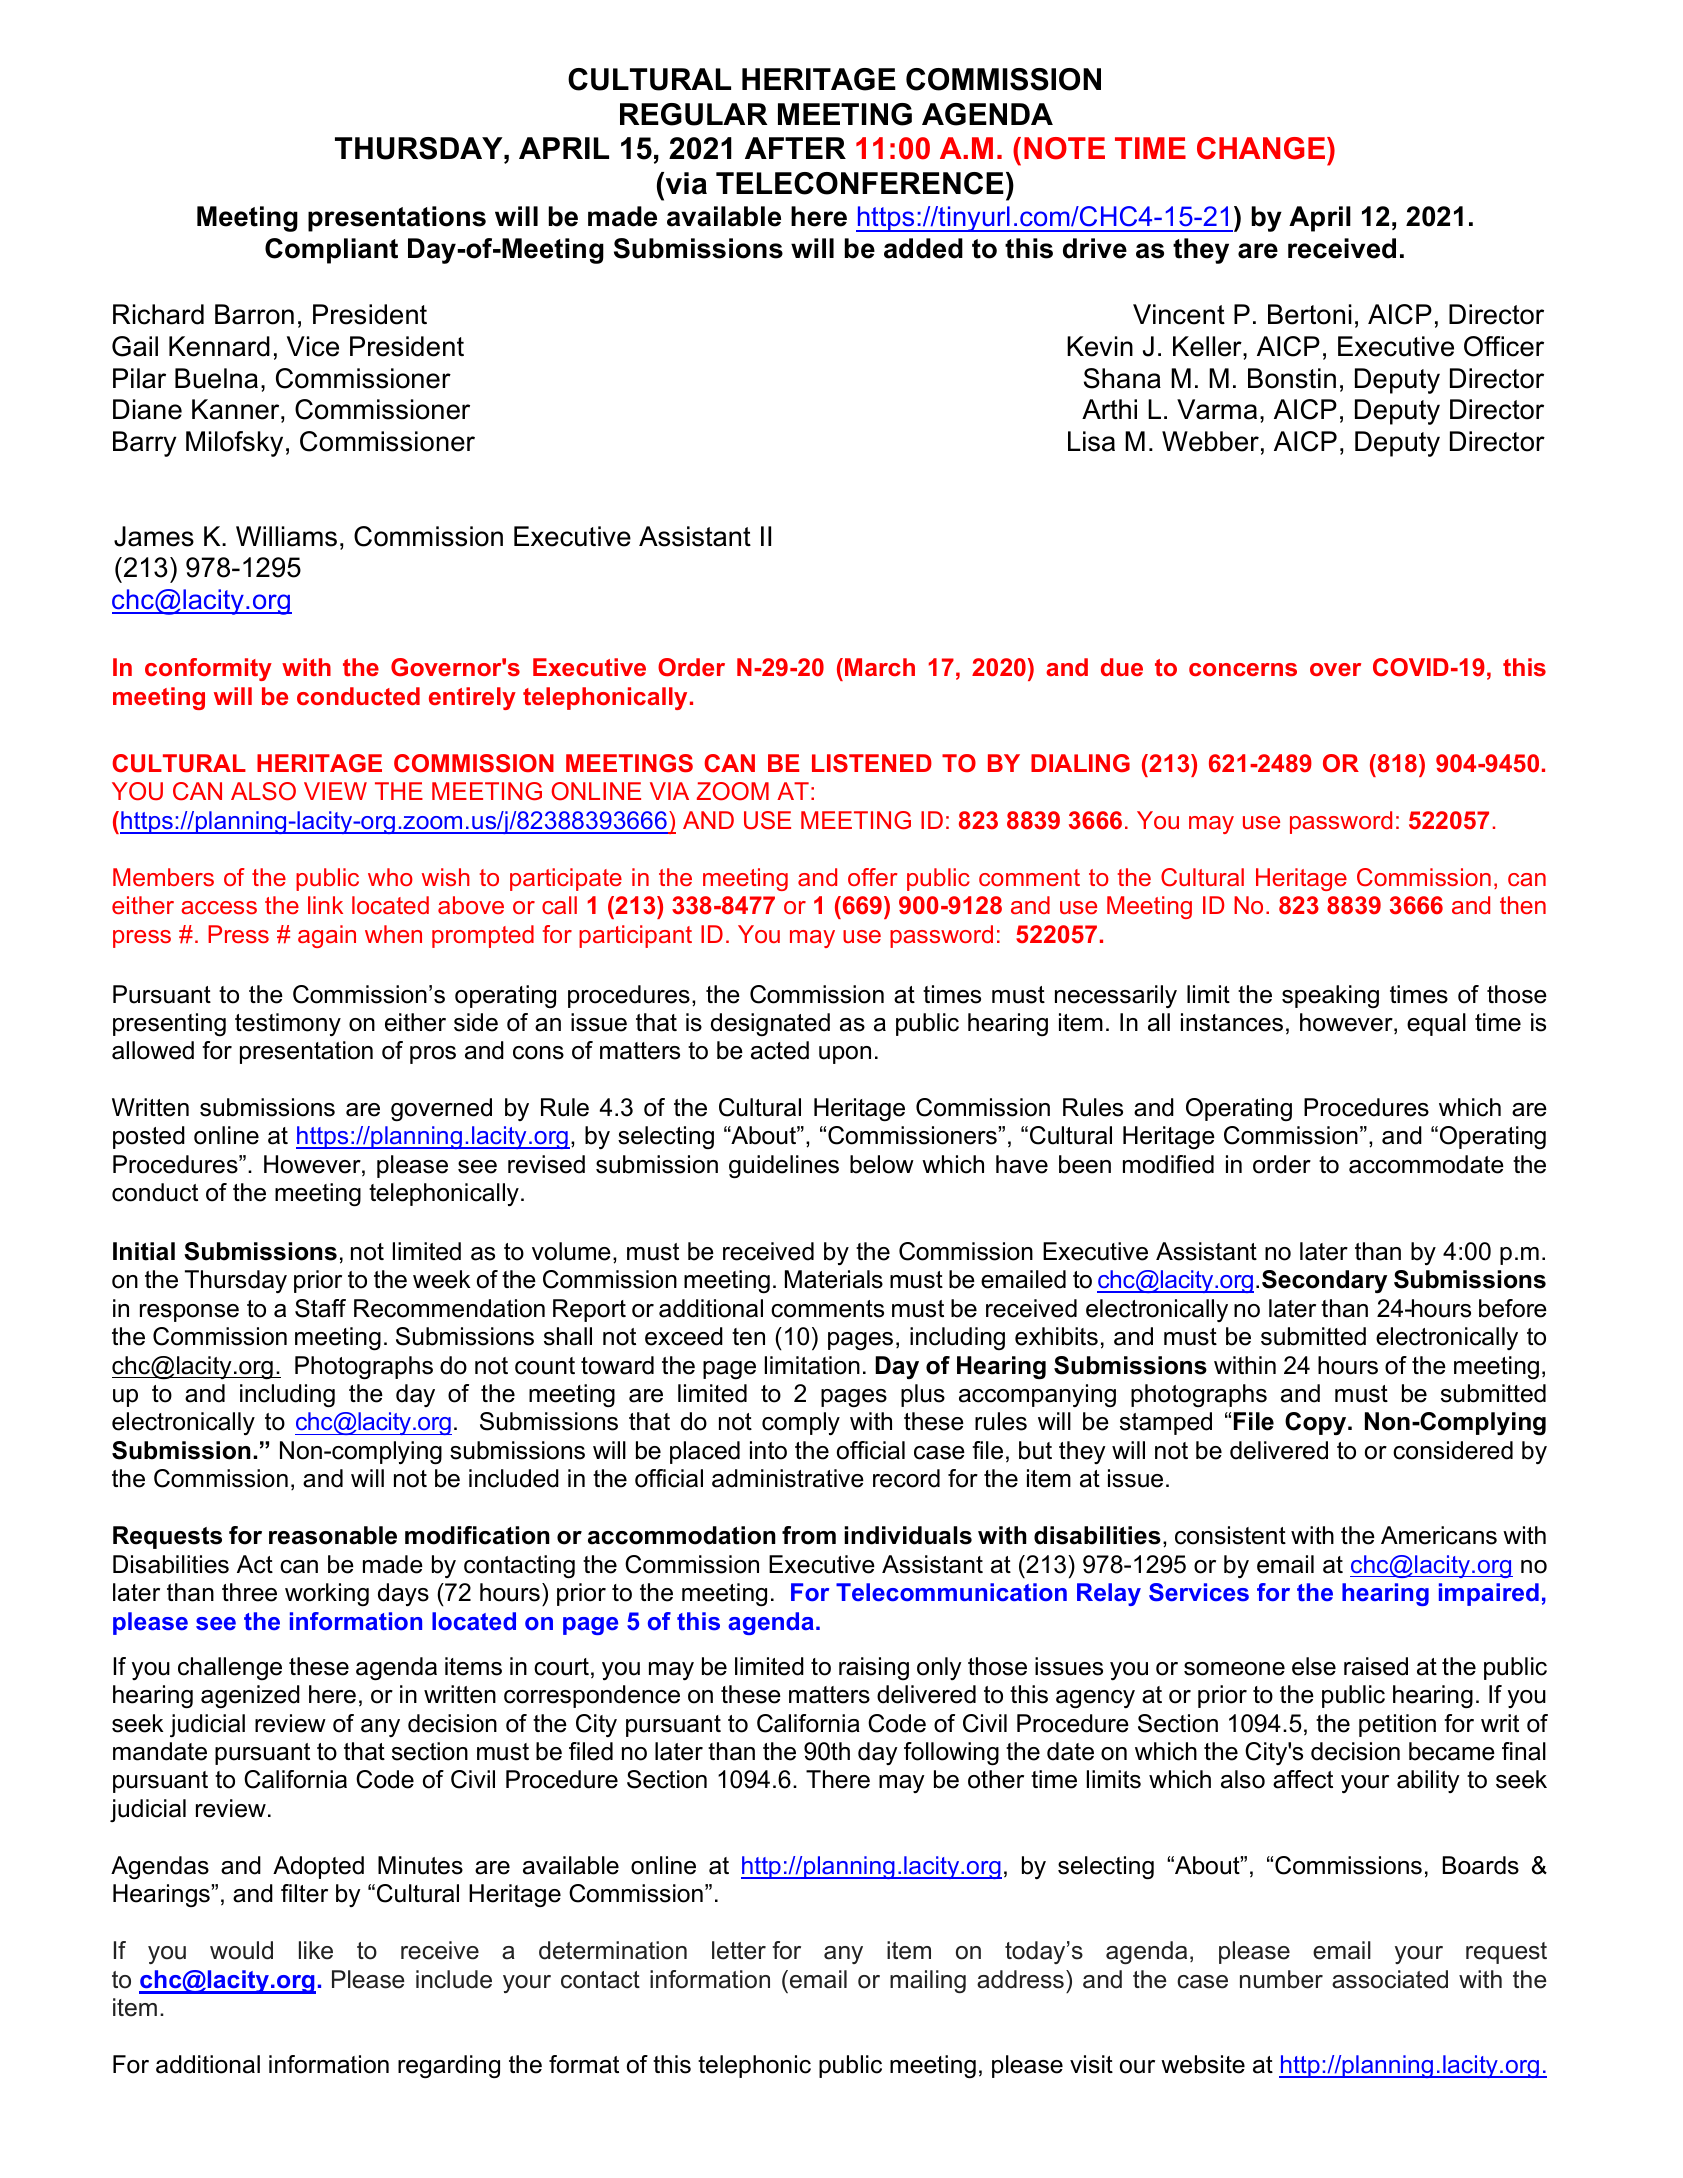  I want to click on from, so click(809, 1535).
